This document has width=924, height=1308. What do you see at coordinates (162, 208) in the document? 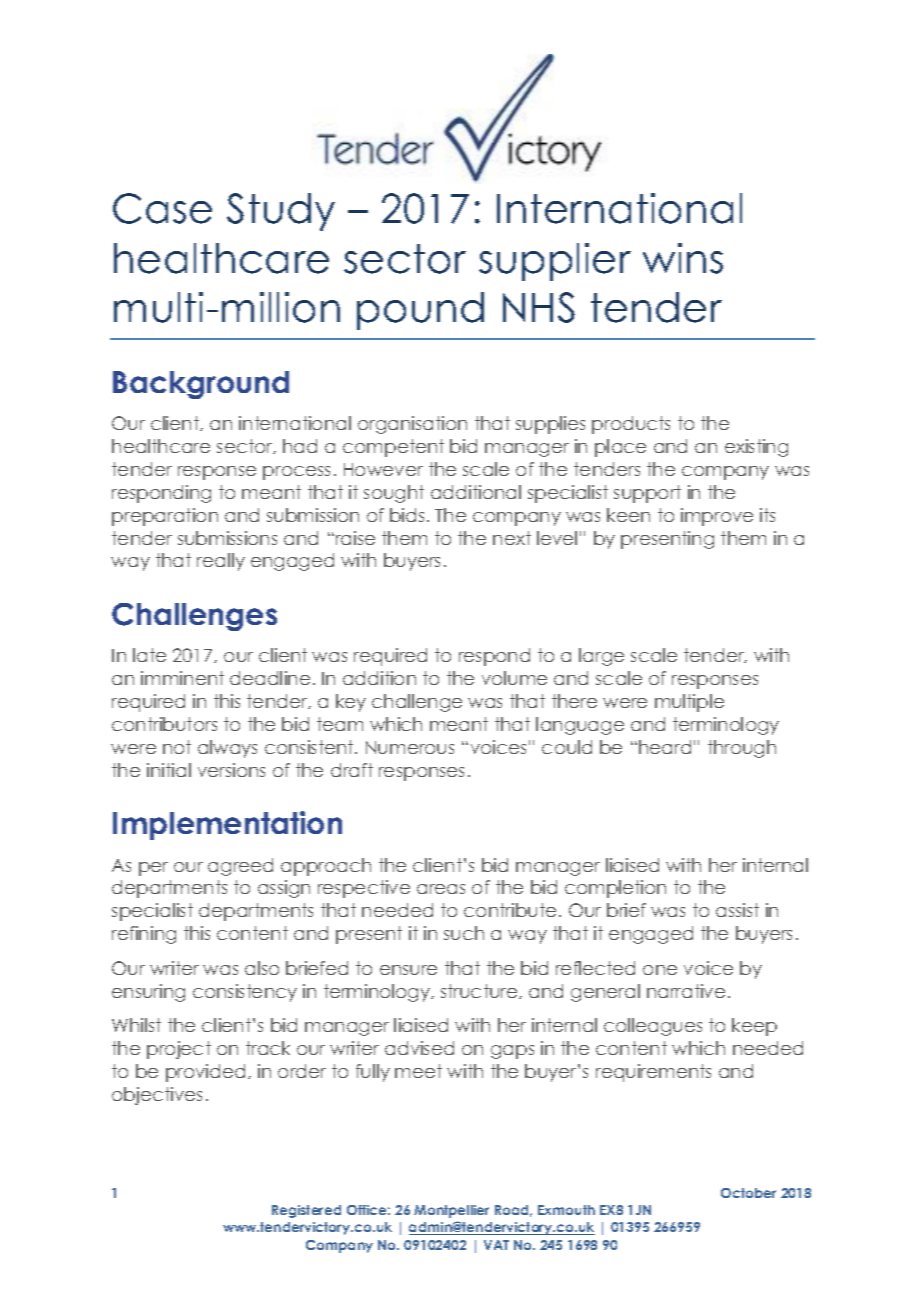
I see `Case` at bounding box center [162, 208].
